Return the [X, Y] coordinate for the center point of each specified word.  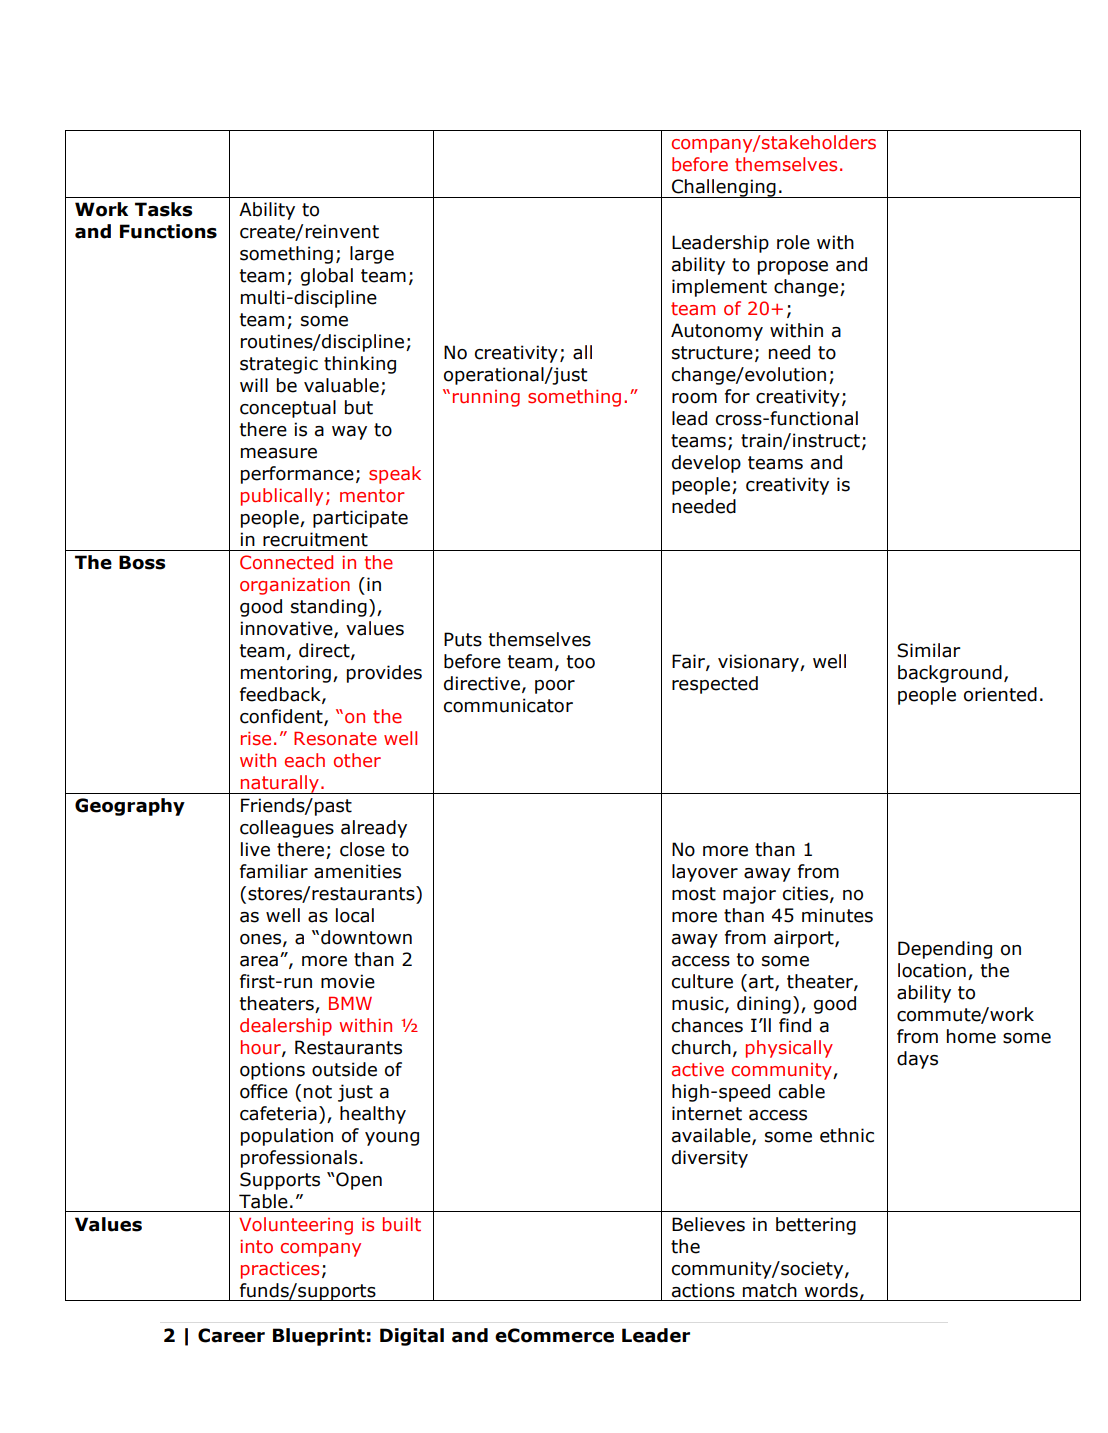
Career [231, 1335]
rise [256, 739]
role [793, 242]
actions [703, 1290]
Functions [168, 231]
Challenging [724, 188]
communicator [508, 705]
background [950, 674]
